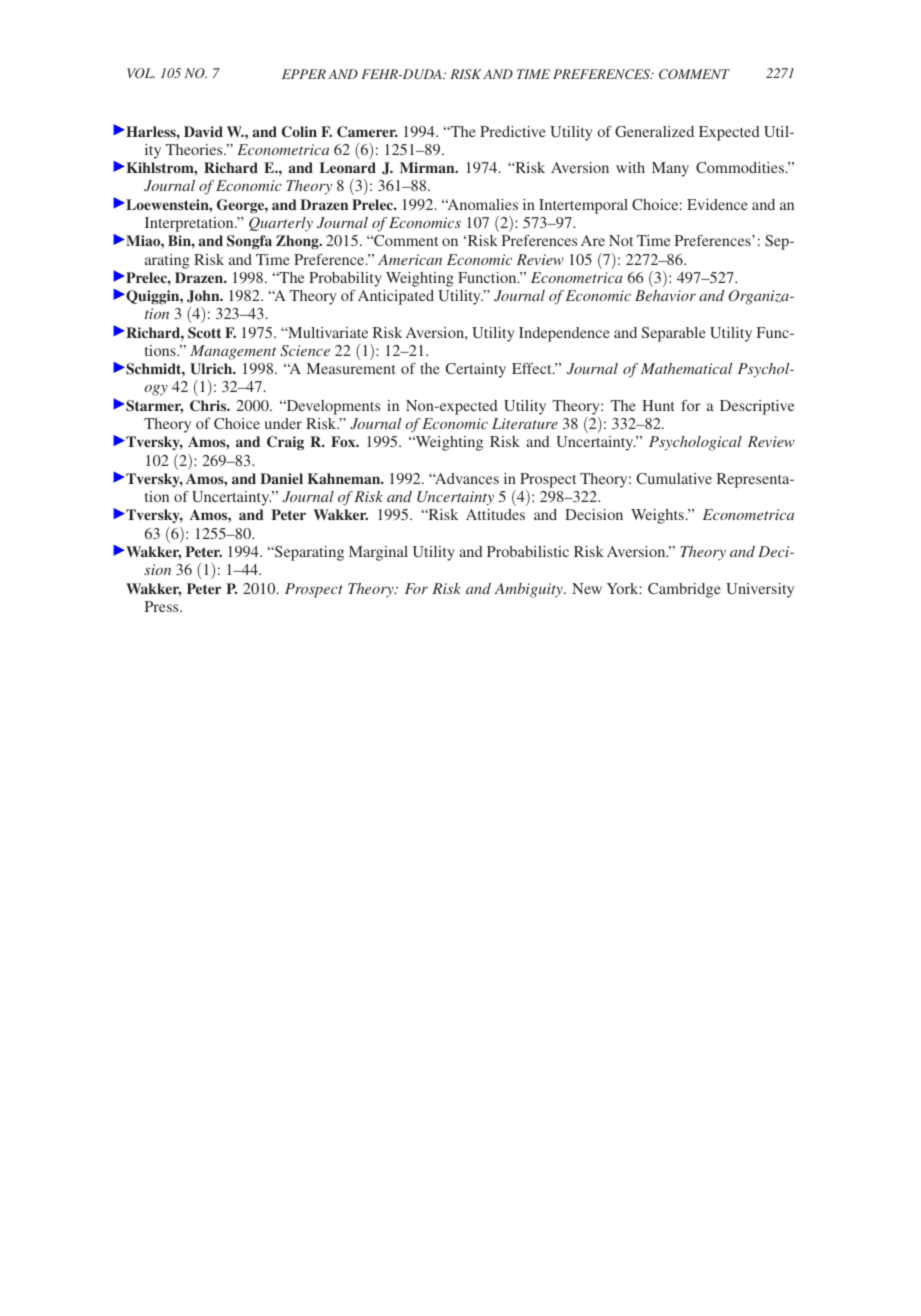 This document has height=1316, width=921. What do you see at coordinates (513, 131) in the document?
I see `Predictive` at bounding box center [513, 131].
